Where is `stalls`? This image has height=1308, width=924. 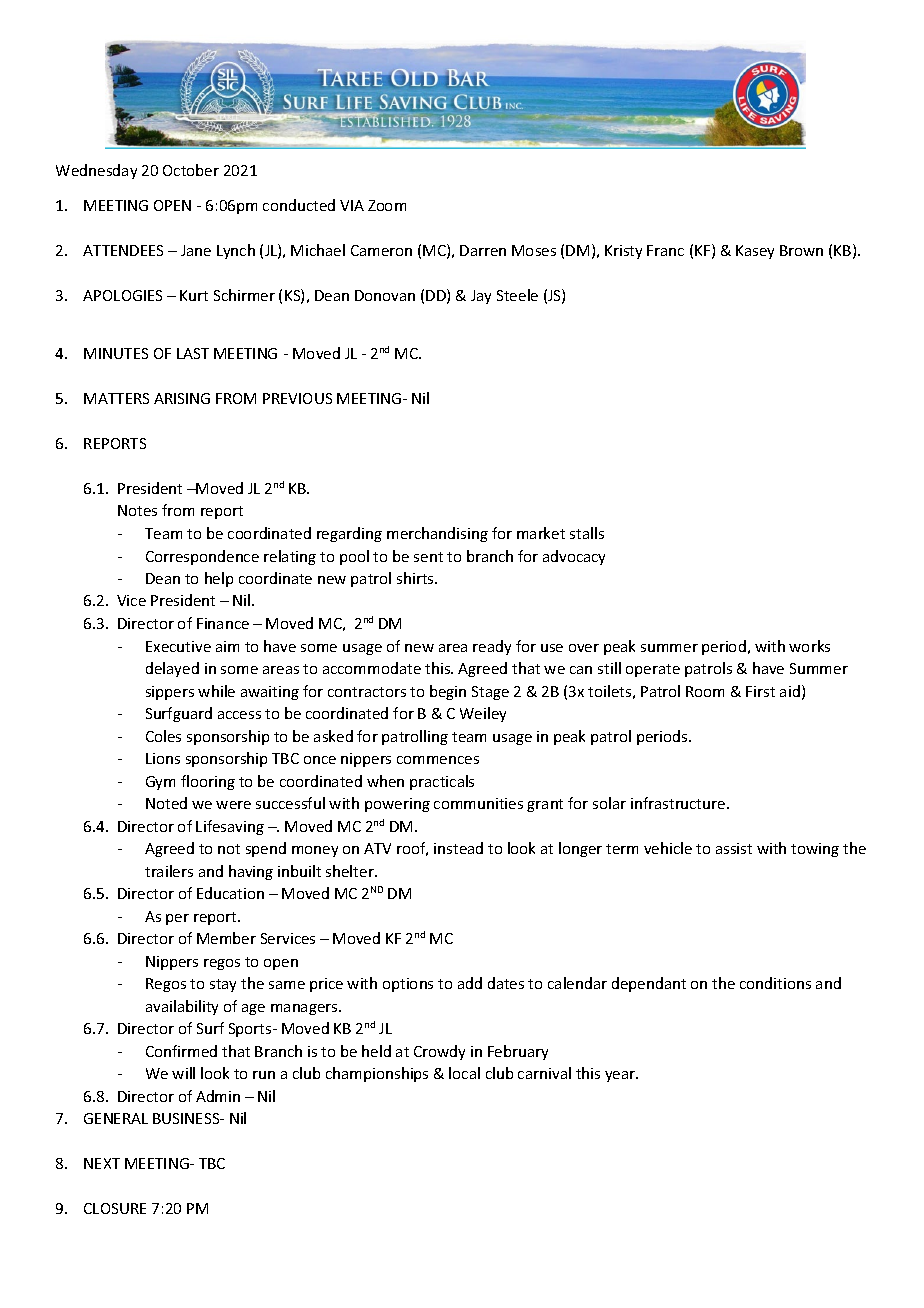 stalls is located at coordinates (587, 533).
